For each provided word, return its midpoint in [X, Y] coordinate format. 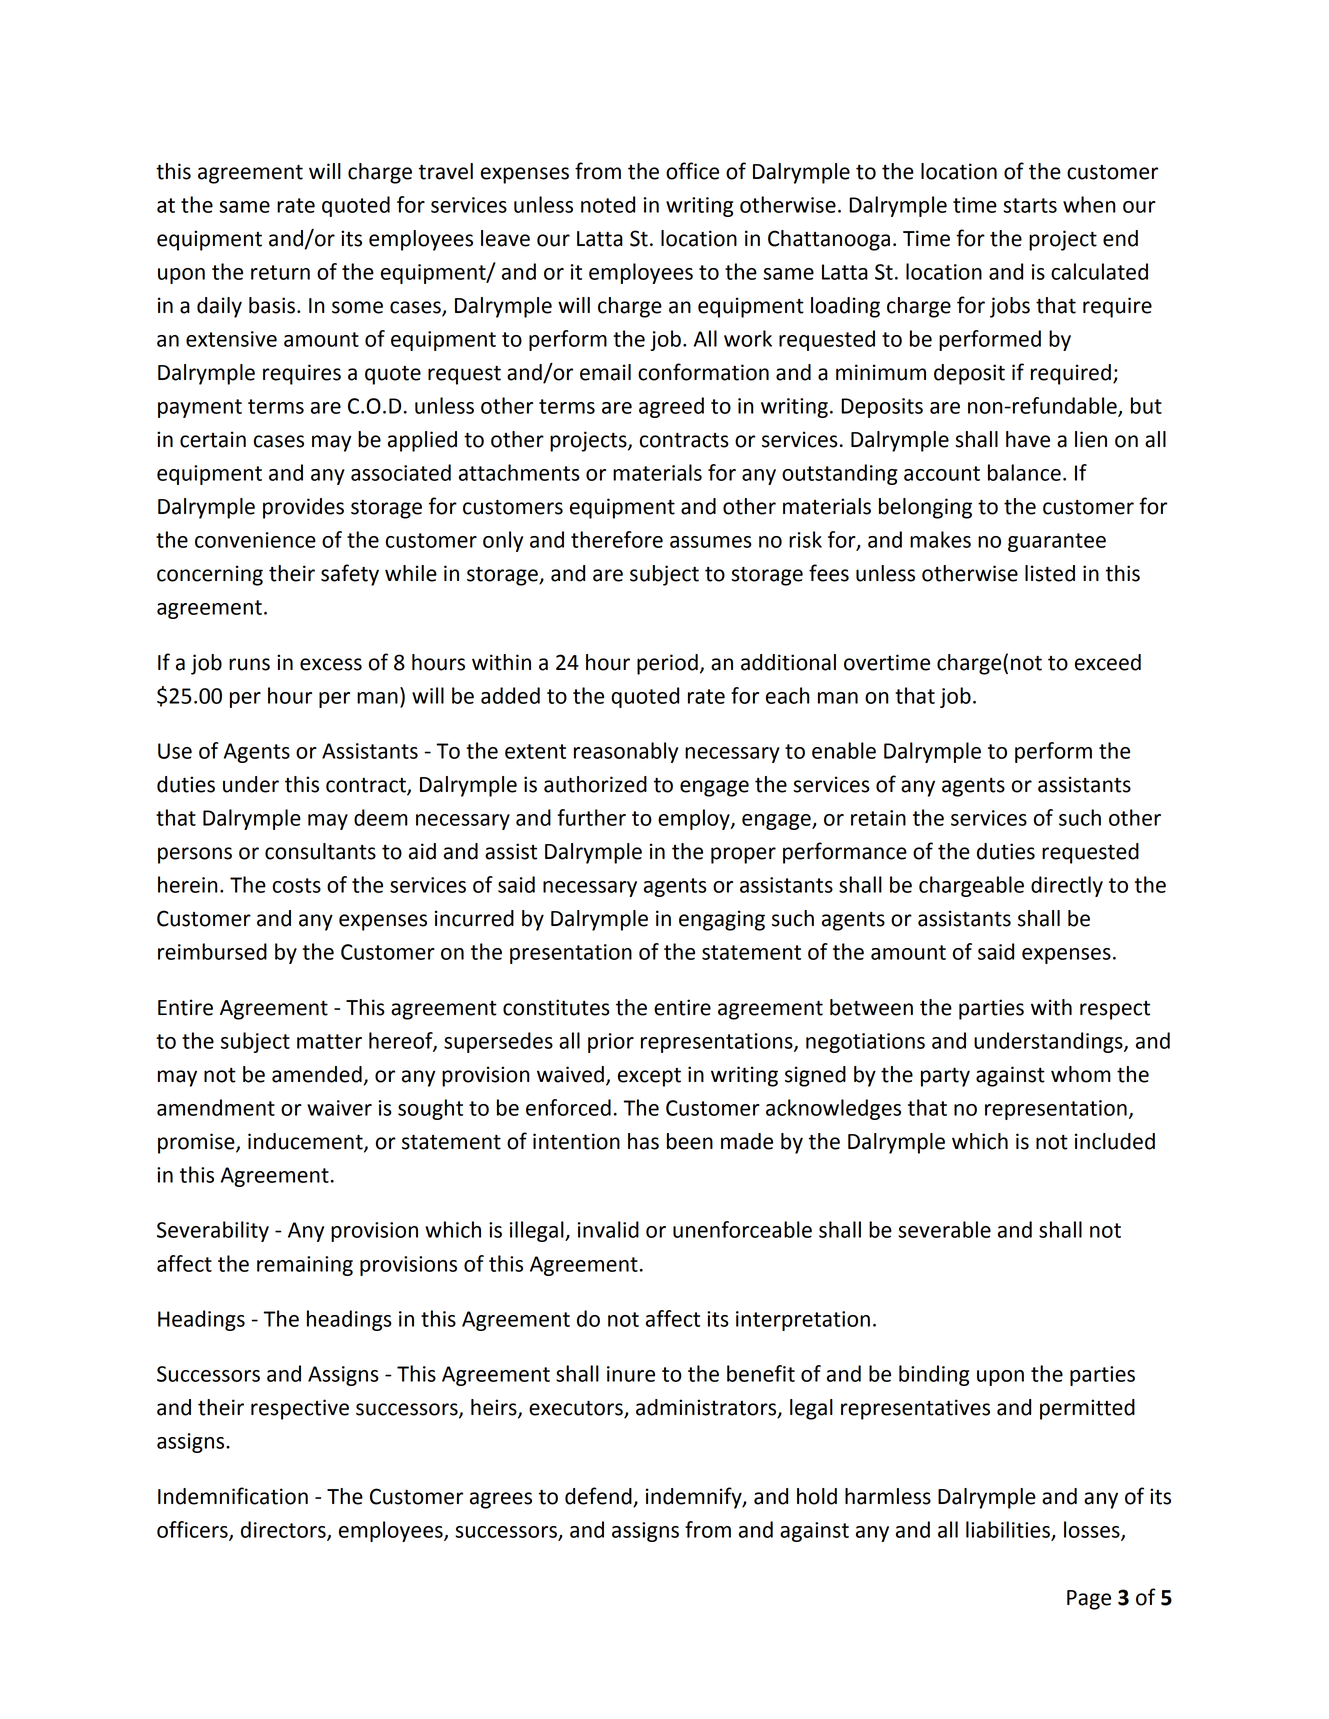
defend [599, 1497]
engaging [722, 920]
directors [284, 1530]
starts [1030, 205]
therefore [617, 539]
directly [1067, 886]
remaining [305, 1266]
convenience [255, 540]
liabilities [1009, 1530]
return [280, 272]
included [1115, 1141]
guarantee [1057, 542]
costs [297, 885]
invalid [608, 1229]
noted [608, 204]
